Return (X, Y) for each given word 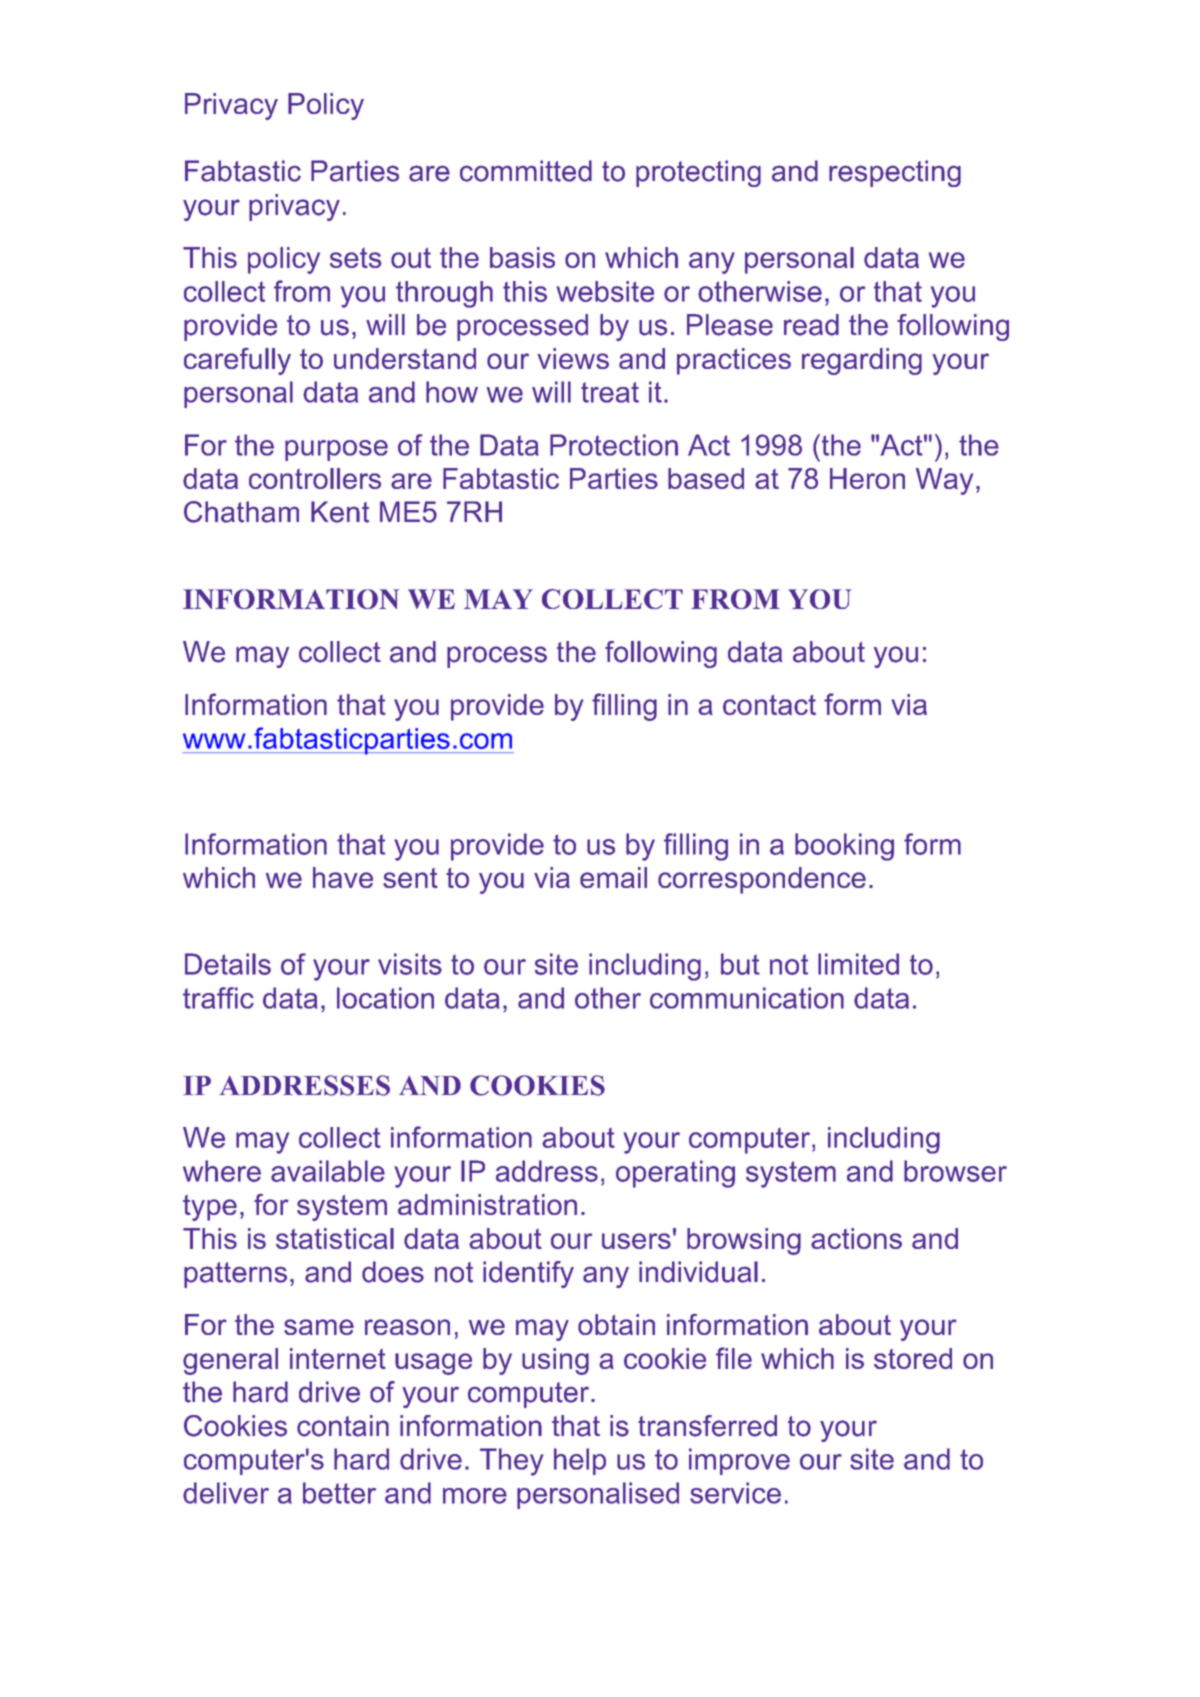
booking (844, 847)
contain (343, 1426)
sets (355, 258)
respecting (895, 173)
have (343, 877)
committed (526, 171)
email (613, 877)
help (580, 1461)
